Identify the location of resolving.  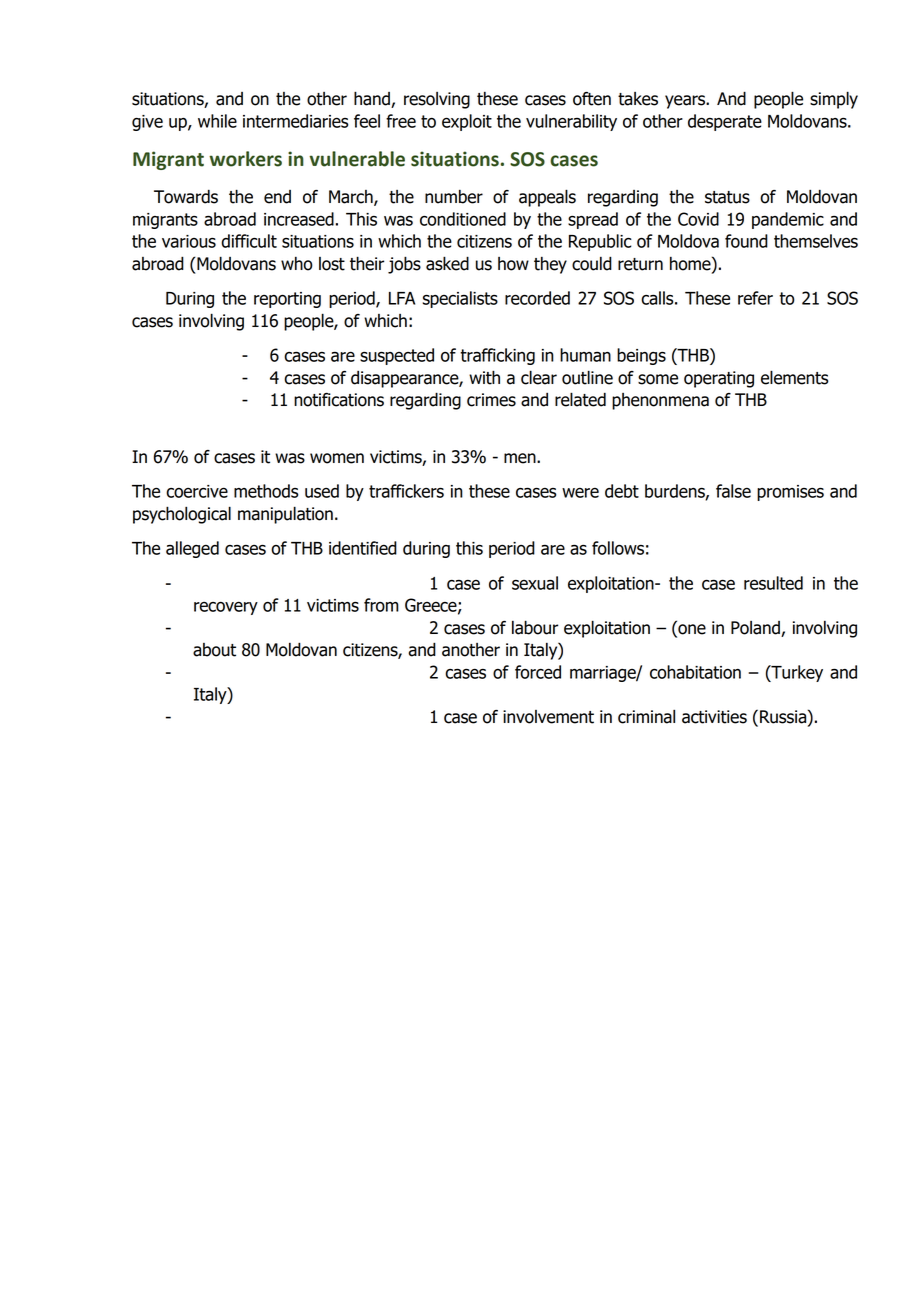
(437, 100).
